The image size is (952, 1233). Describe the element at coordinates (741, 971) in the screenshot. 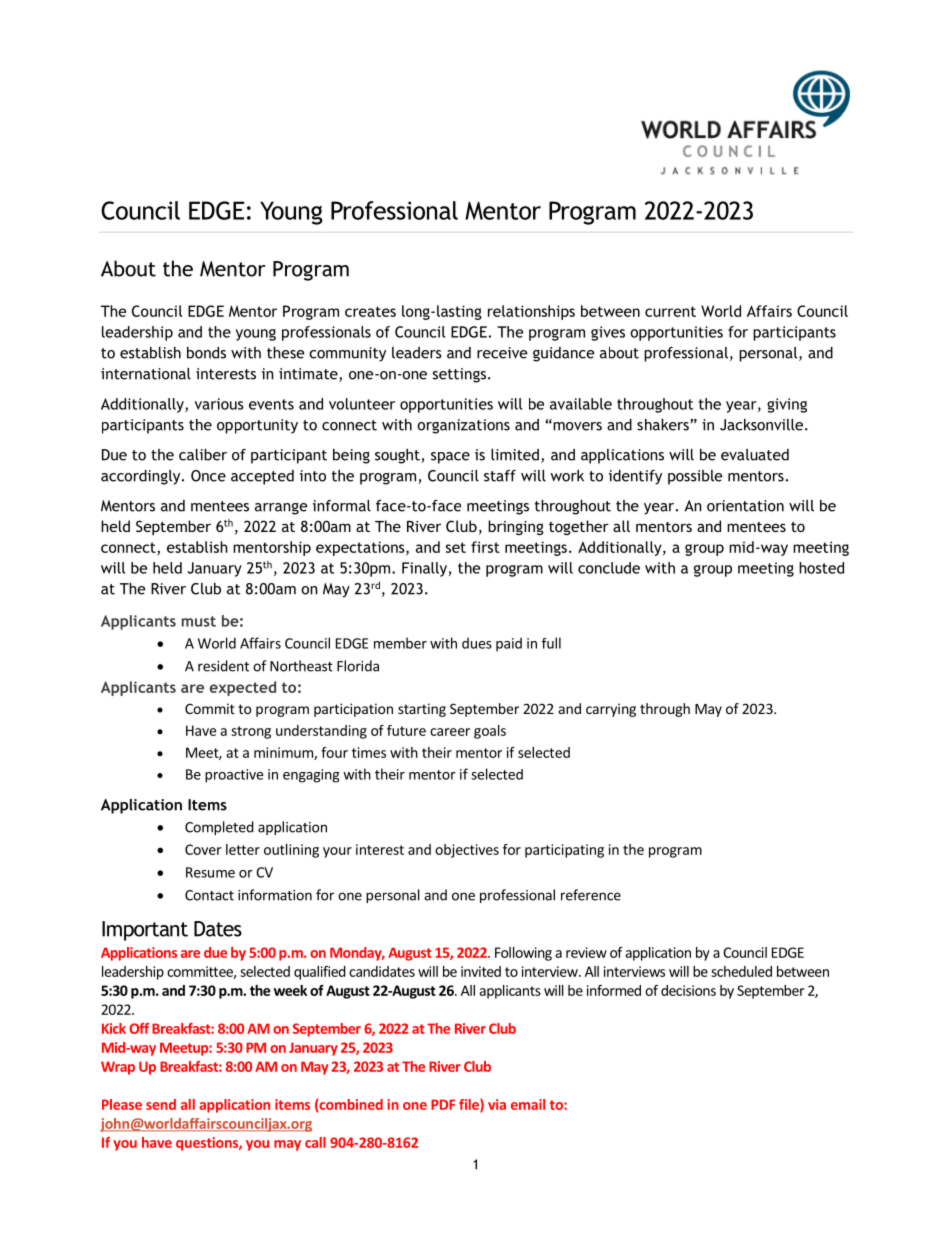

I see `scheduled` at that location.
